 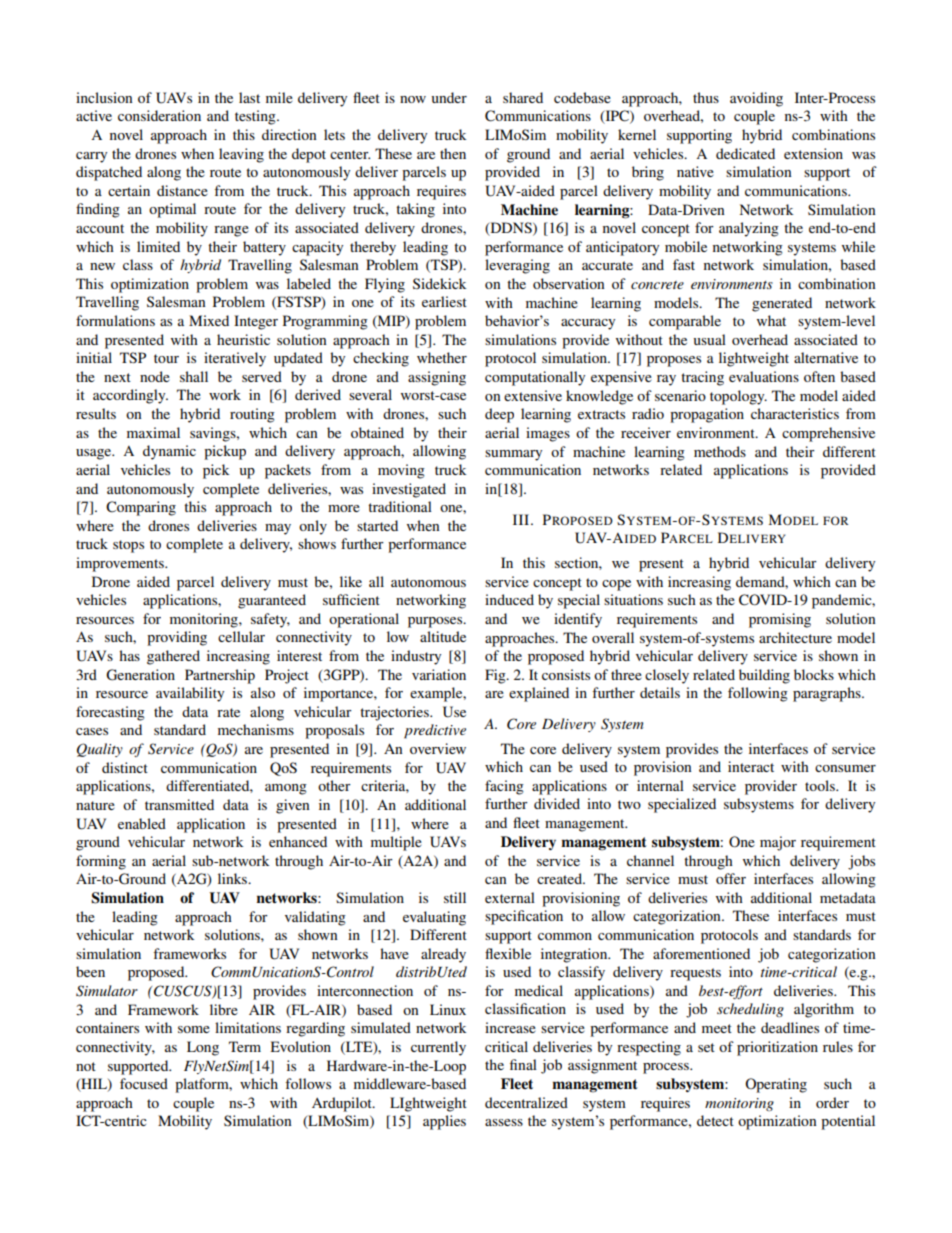 I want to click on methods, so click(x=720, y=451).
